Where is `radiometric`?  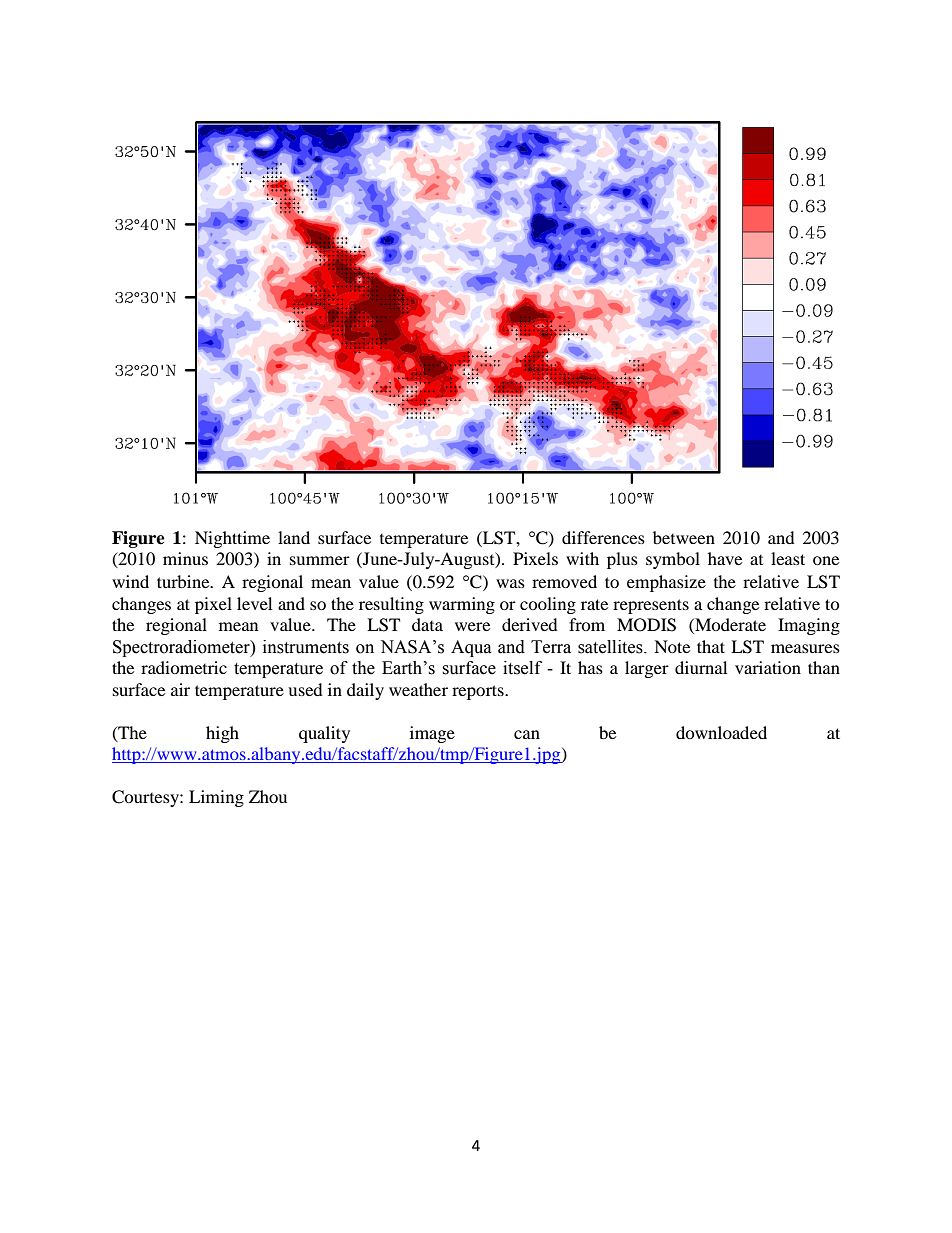
radiometric is located at coordinates (184, 667).
